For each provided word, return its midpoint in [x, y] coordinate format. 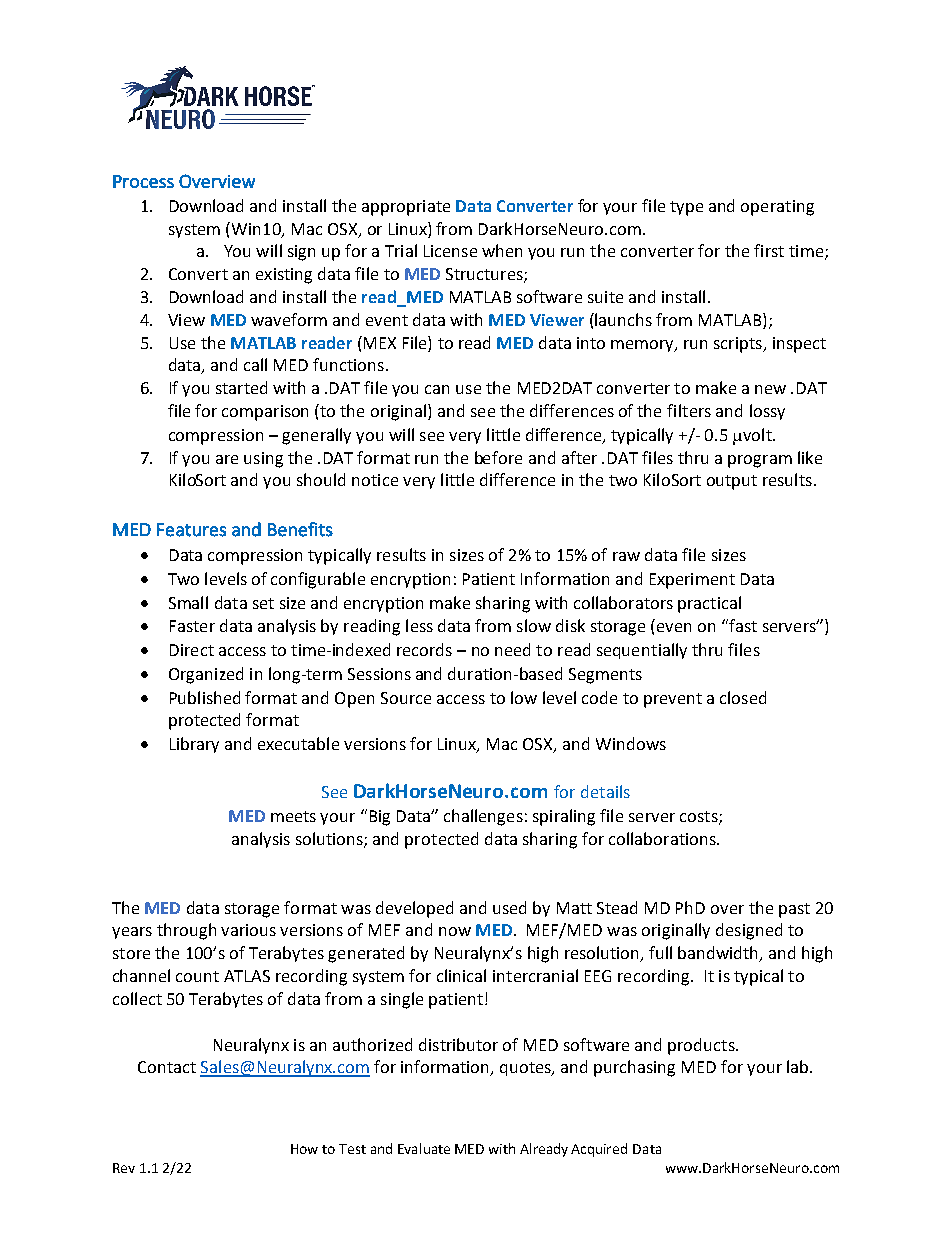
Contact [167, 1067]
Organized [206, 675]
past [794, 910]
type [686, 208]
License [450, 251]
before [498, 457]
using [263, 460]
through [186, 931]
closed [743, 697]
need [512, 649]
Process [143, 181]
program [760, 461]
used [509, 907]
